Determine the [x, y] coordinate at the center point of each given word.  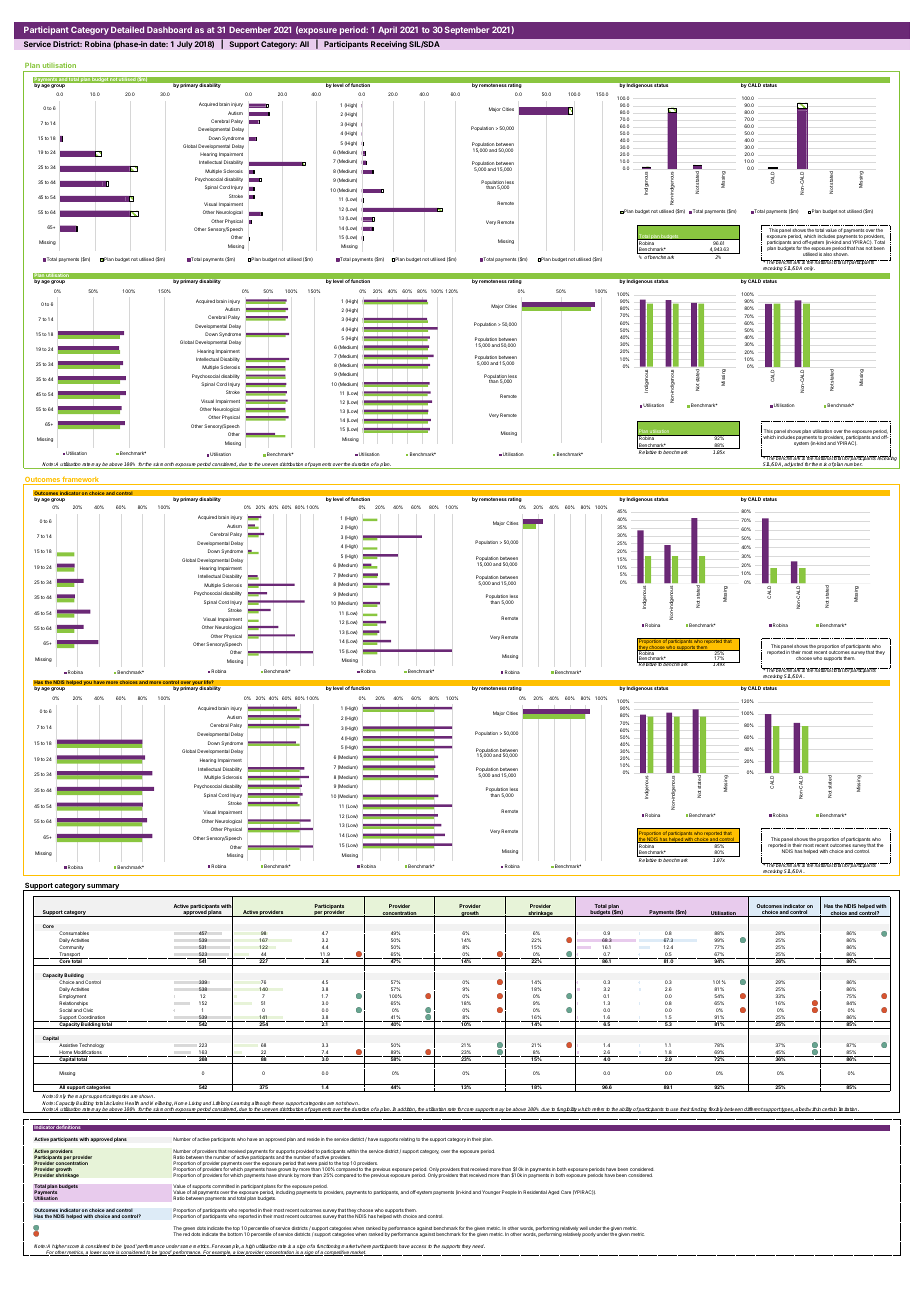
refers [598, 1110]
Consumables [74, 933]
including [285, 1192]
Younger [491, 1192]
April [387, 30]
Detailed [127, 29]
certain [829, 1110]
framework [81, 480]
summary [103, 887]
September [467, 30]
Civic [88, 1010]
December [250, 29]
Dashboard [169, 29]
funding [699, 1110]
